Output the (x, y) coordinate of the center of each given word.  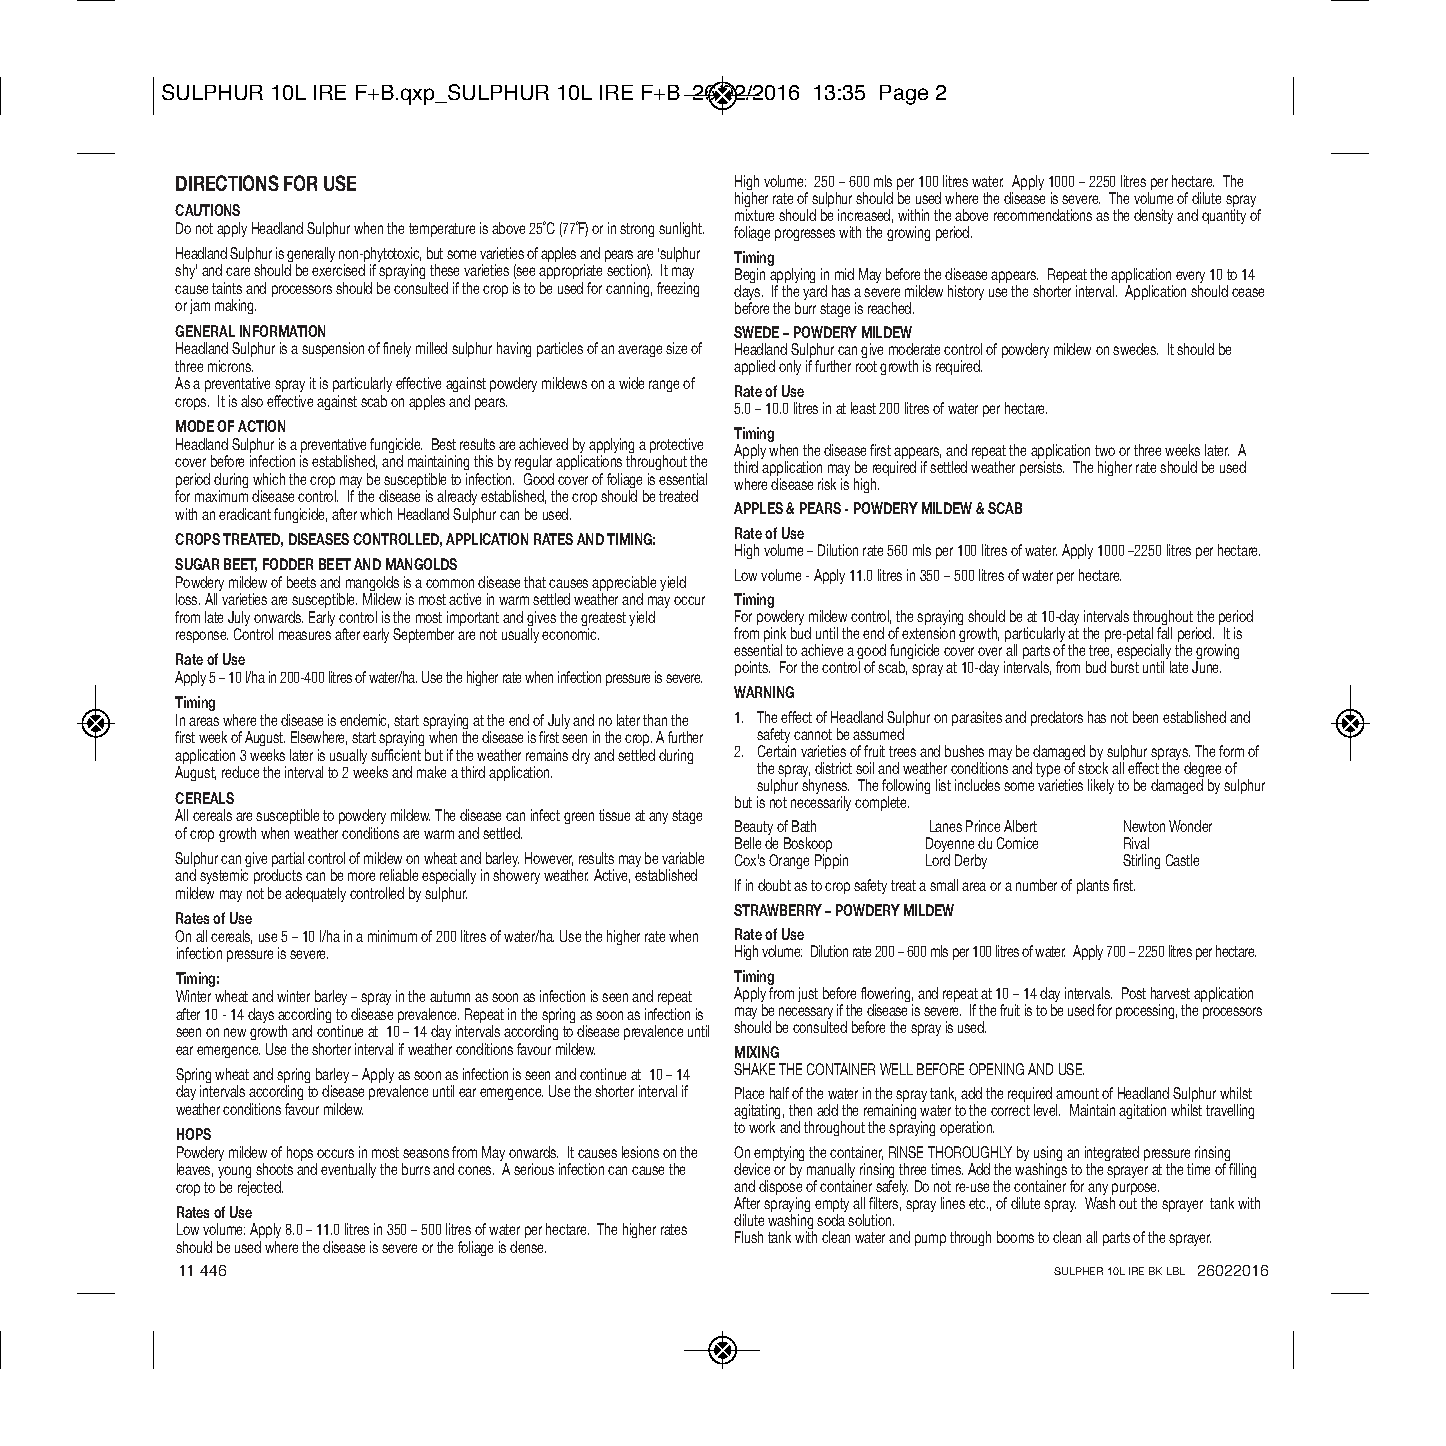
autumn (450, 996)
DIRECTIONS (227, 183)
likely (1101, 786)
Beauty (754, 829)
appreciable (624, 585)
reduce (240, 772)
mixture (754, 215)
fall (1164, 633)
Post (1134, 993)
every (1190, 278)
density (1153, 216)
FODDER (288, 564)
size (676, 348)
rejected (260, 1188)
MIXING (757, 1052)
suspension (333, 349)
